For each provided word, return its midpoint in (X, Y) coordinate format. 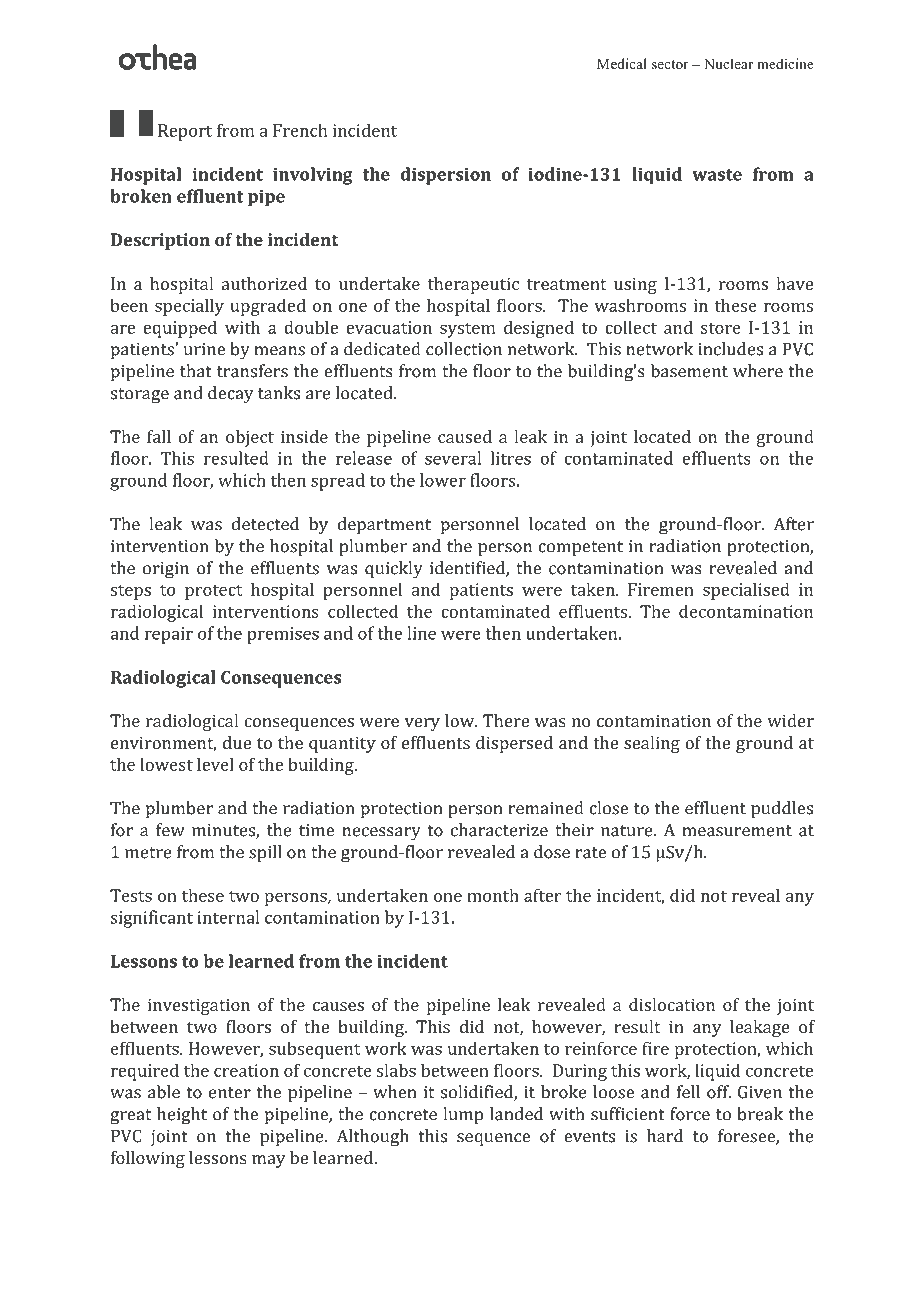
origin (166, 570)
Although (373, 1138)
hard (665, 1136)
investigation (199, 1006)
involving (313, 176)
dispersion (446, 176)
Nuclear (728, 63)
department (384, 525)
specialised (746, 591)
